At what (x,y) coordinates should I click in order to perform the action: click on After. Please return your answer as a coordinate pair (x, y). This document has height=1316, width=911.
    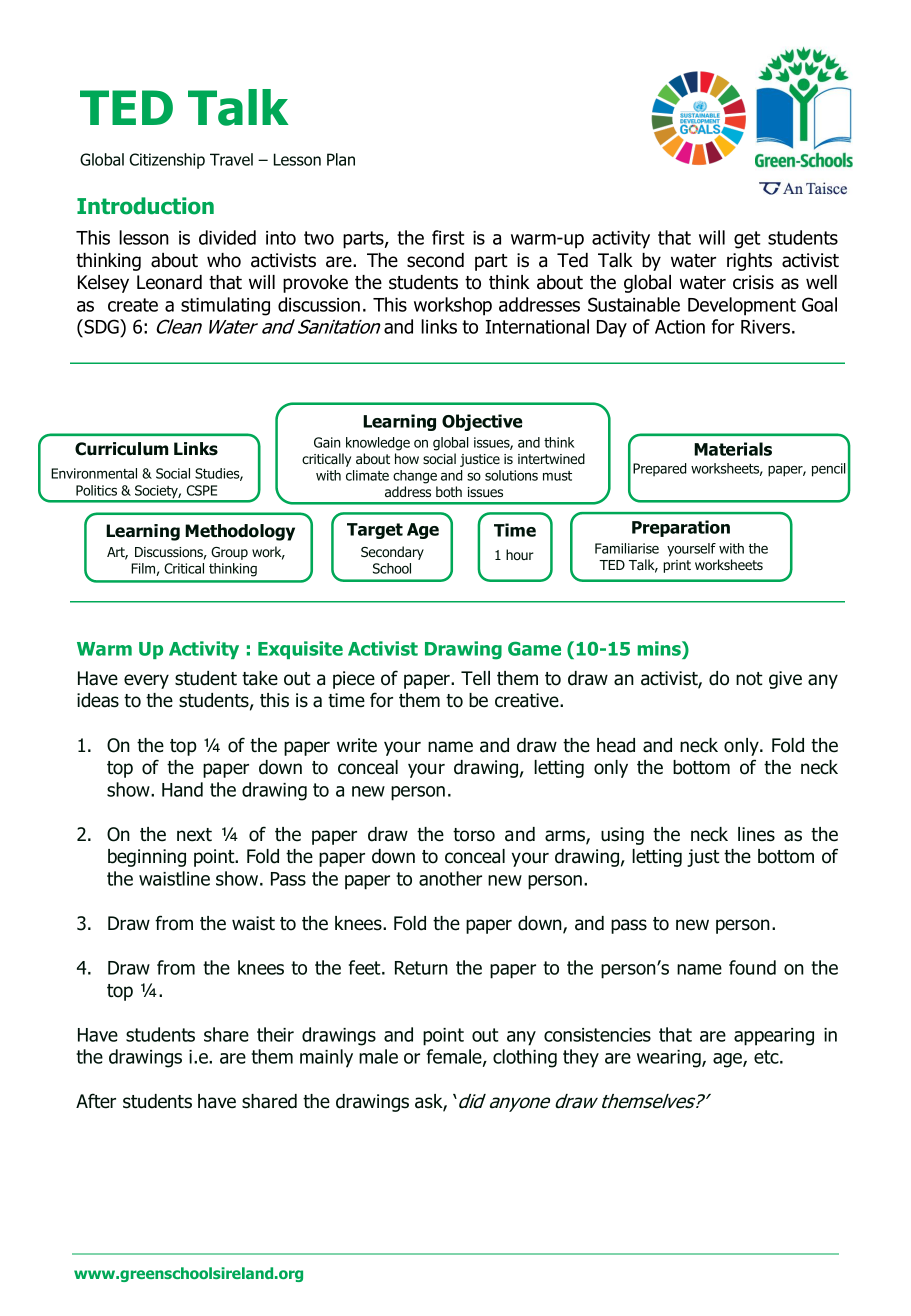
    Looking at the image, I should click on (96, 1101).
